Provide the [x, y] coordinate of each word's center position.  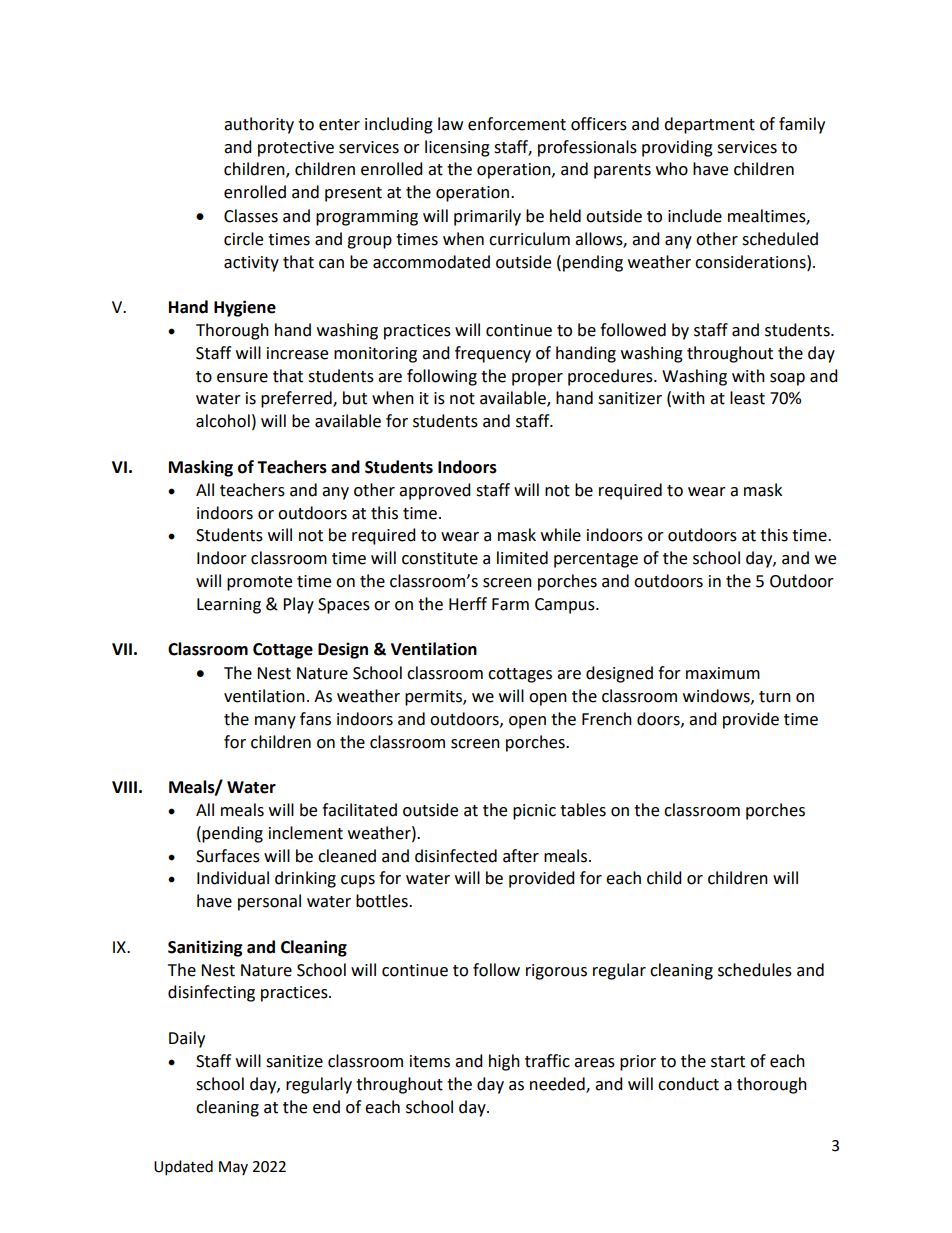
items [430, 1061]
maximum [723, 673]
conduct [688, 1084]
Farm [510, 604]
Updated [183, 1168]
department [709, 125]
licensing [457, 148]
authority [259, 125]
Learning [229, 606]
